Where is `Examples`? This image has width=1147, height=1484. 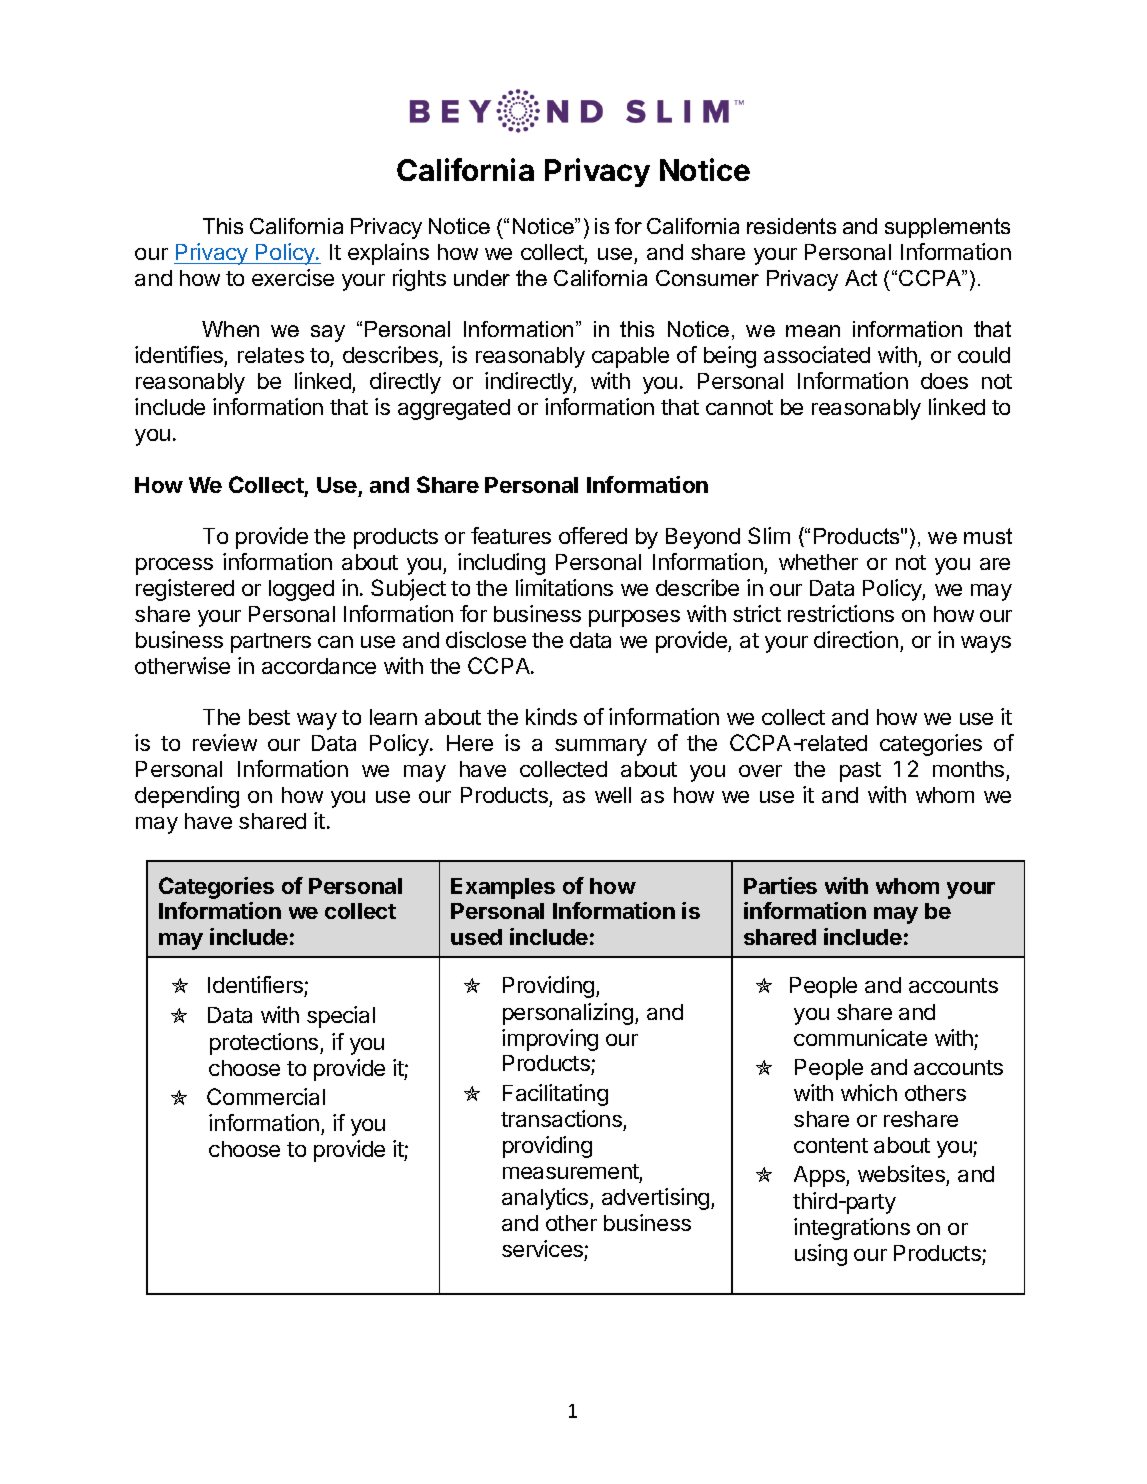
Examples is located at coordinates (503, 888).
